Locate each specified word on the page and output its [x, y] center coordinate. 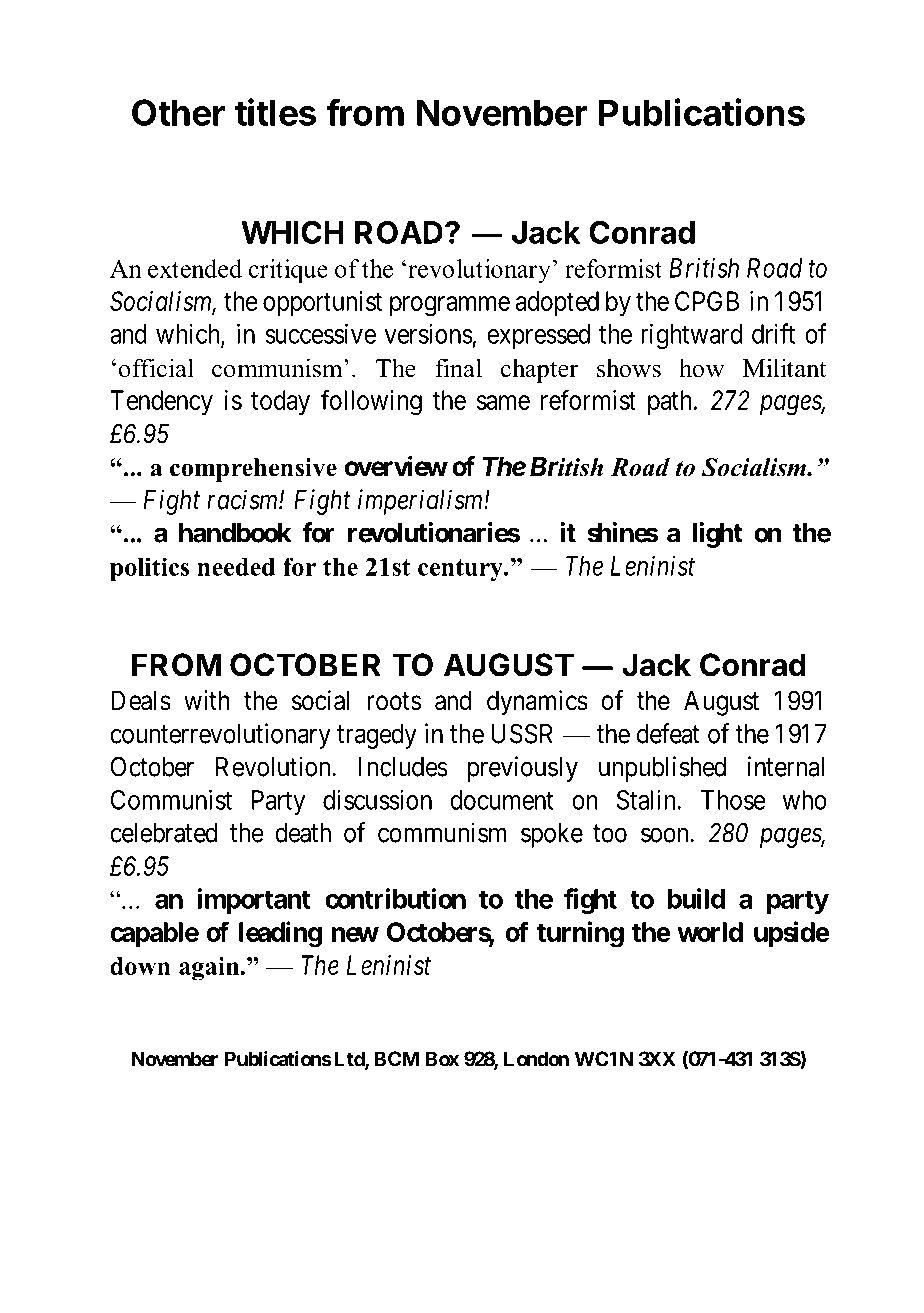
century [461, 570]
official [156, 368]
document [502, 800]
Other [178, 112]
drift [773, 333]
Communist [171, 799]
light [717, 535]
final [458, 368]
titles [275, 112]
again [210, 969]
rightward [691, 336]
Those [733, 800]
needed [236, 567]
